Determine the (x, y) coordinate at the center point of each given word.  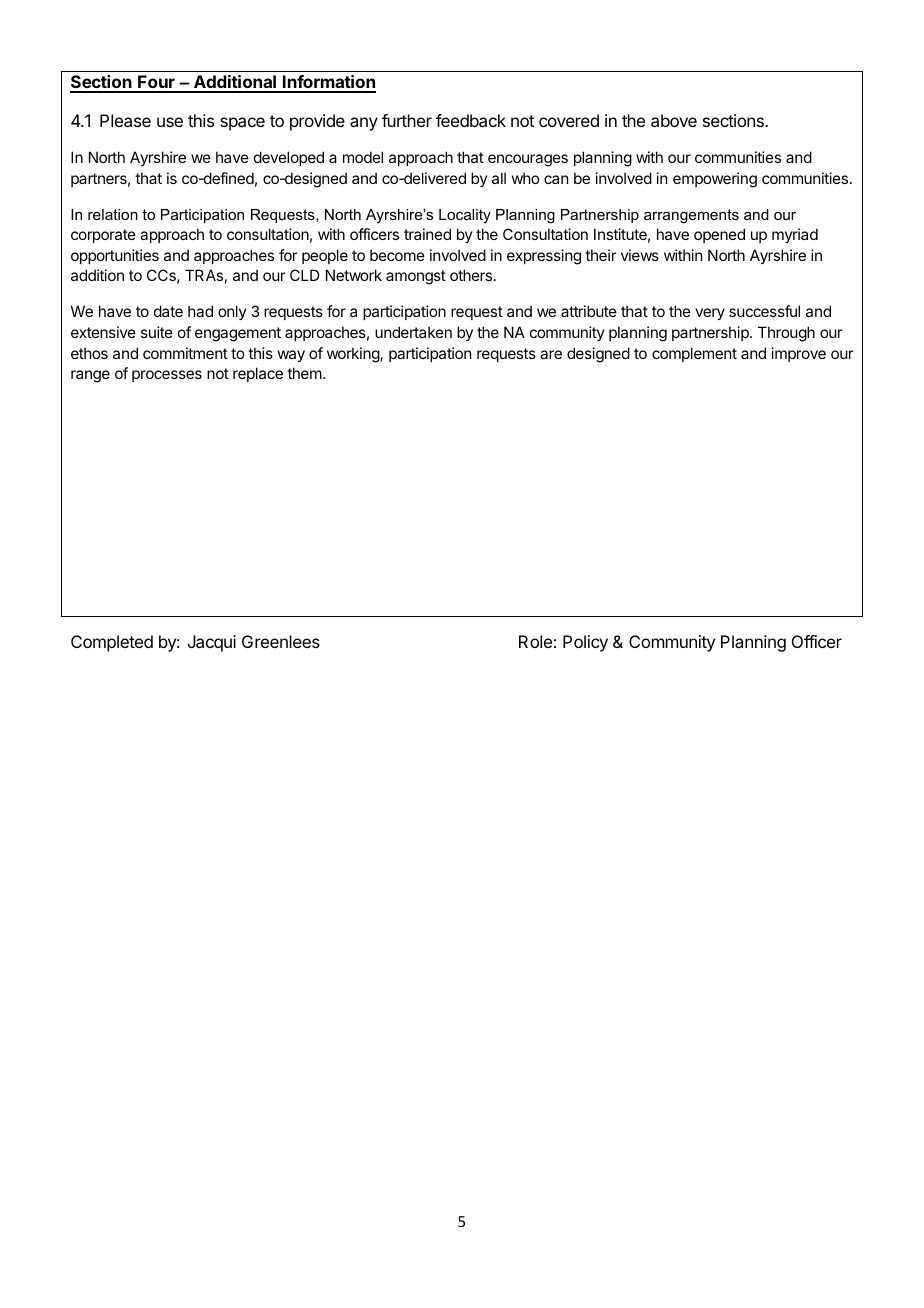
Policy (585, 643)
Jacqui (212, 643)
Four (156, 83)
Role (535, 641)
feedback (471, 120)
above (674, 120)
